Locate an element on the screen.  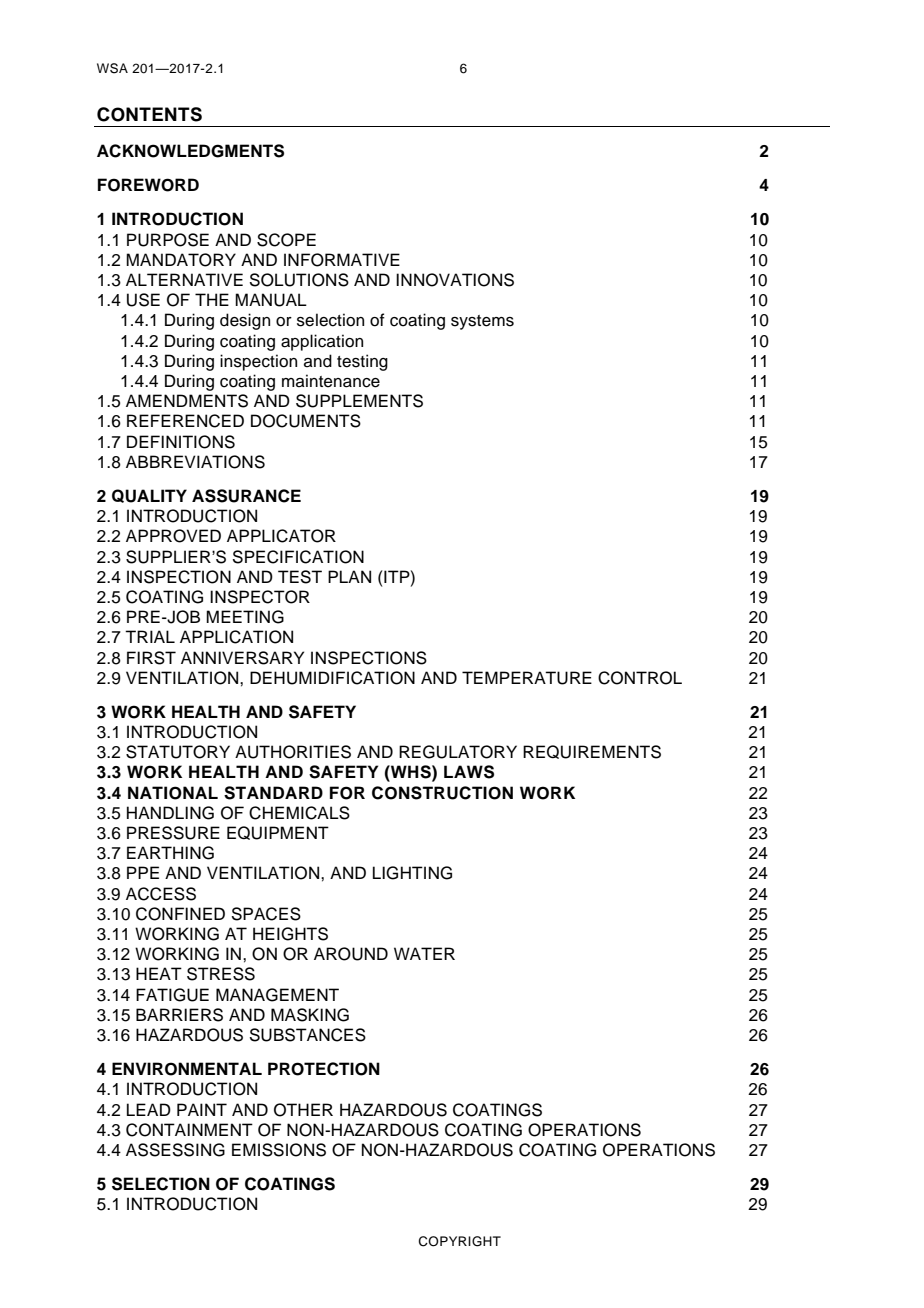
INNOVATIONS is located at coordinates (455, 280).
